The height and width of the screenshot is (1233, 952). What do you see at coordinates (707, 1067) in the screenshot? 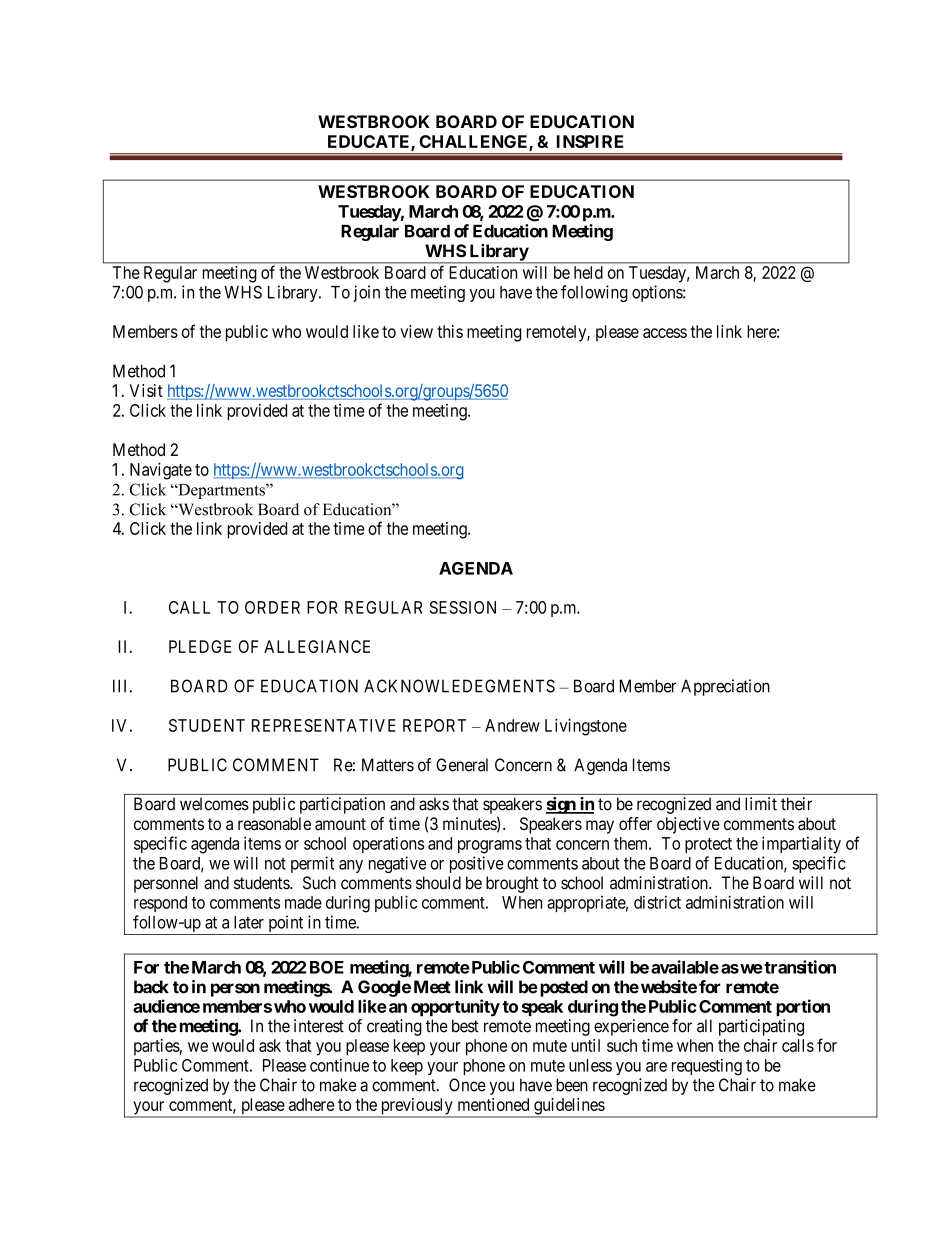
I see `requesting` at bounding box center [707, 1067].
